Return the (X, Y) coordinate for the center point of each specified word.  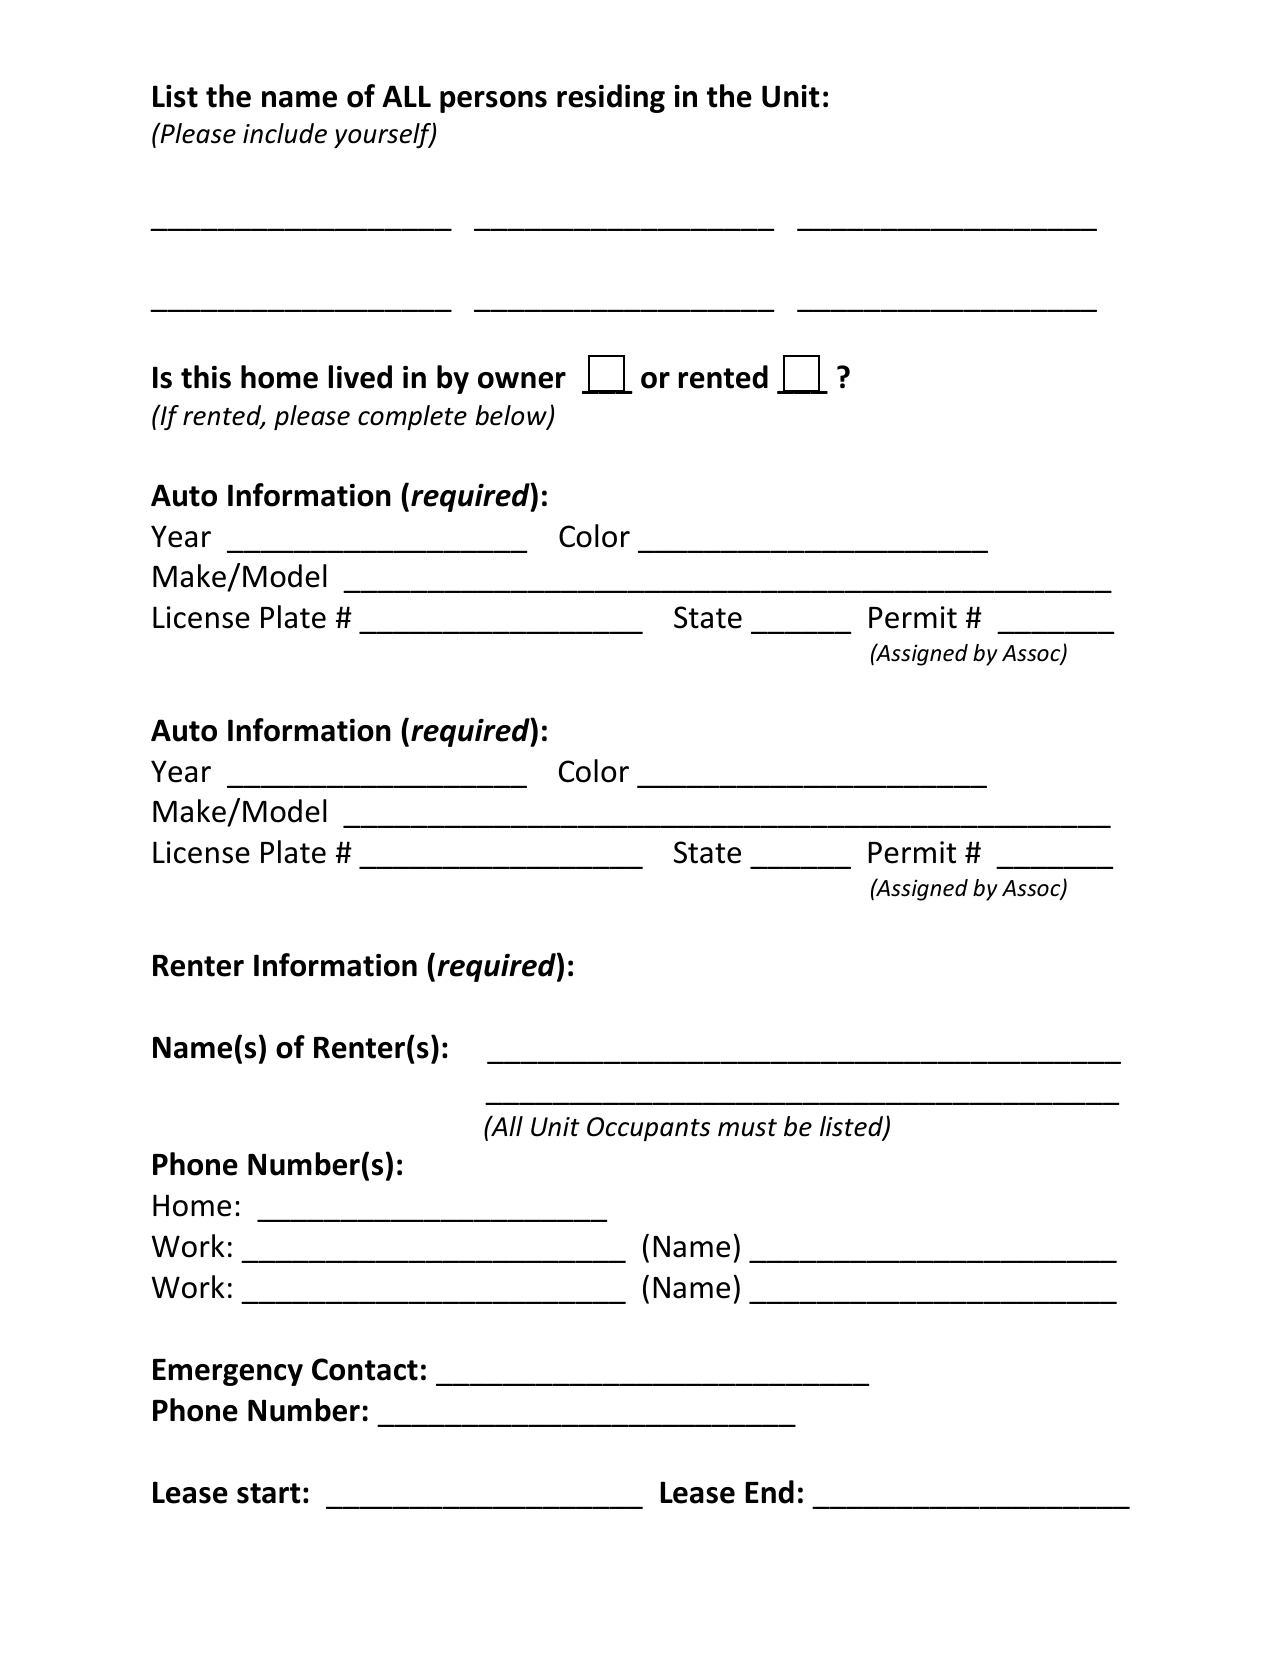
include (285, 133)
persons (493, 102)
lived (360, 377)
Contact (365, 1369)
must (747, 1128)
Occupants (648, 1129)
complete (412, 418)
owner (522, 380)
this (206, 377)
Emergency (228, 1372)
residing (611, 98)
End (769, 1492)
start (268, 1493)
